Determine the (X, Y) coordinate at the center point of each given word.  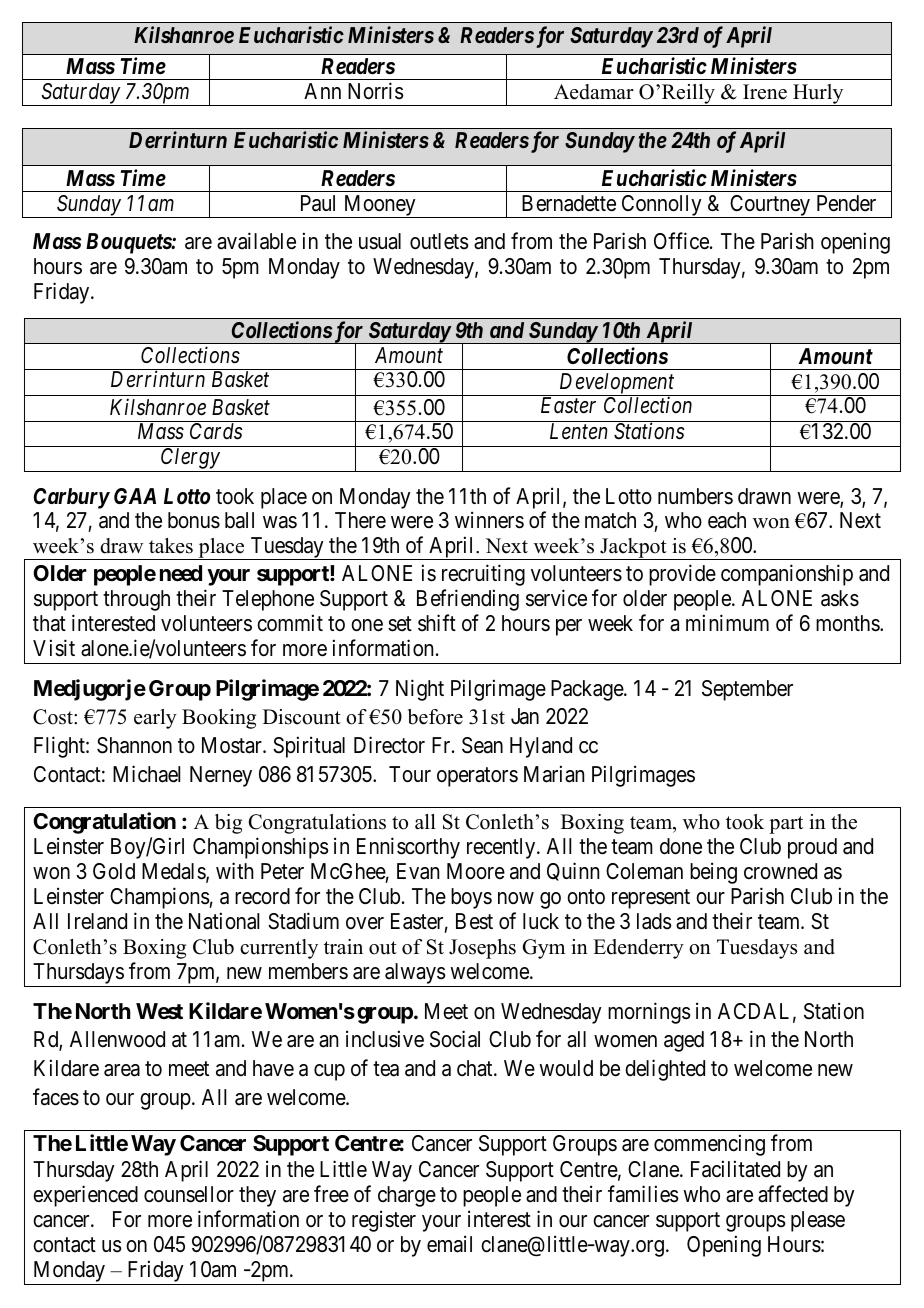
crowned (780, 871)
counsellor (189, 1194)
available (256, 241)
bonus (194, 520)
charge (407, 1196)
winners (489, 520)
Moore (476, 871)
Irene (765, 92)
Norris (376, 91)
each (727, 520)
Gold (114, 871)
